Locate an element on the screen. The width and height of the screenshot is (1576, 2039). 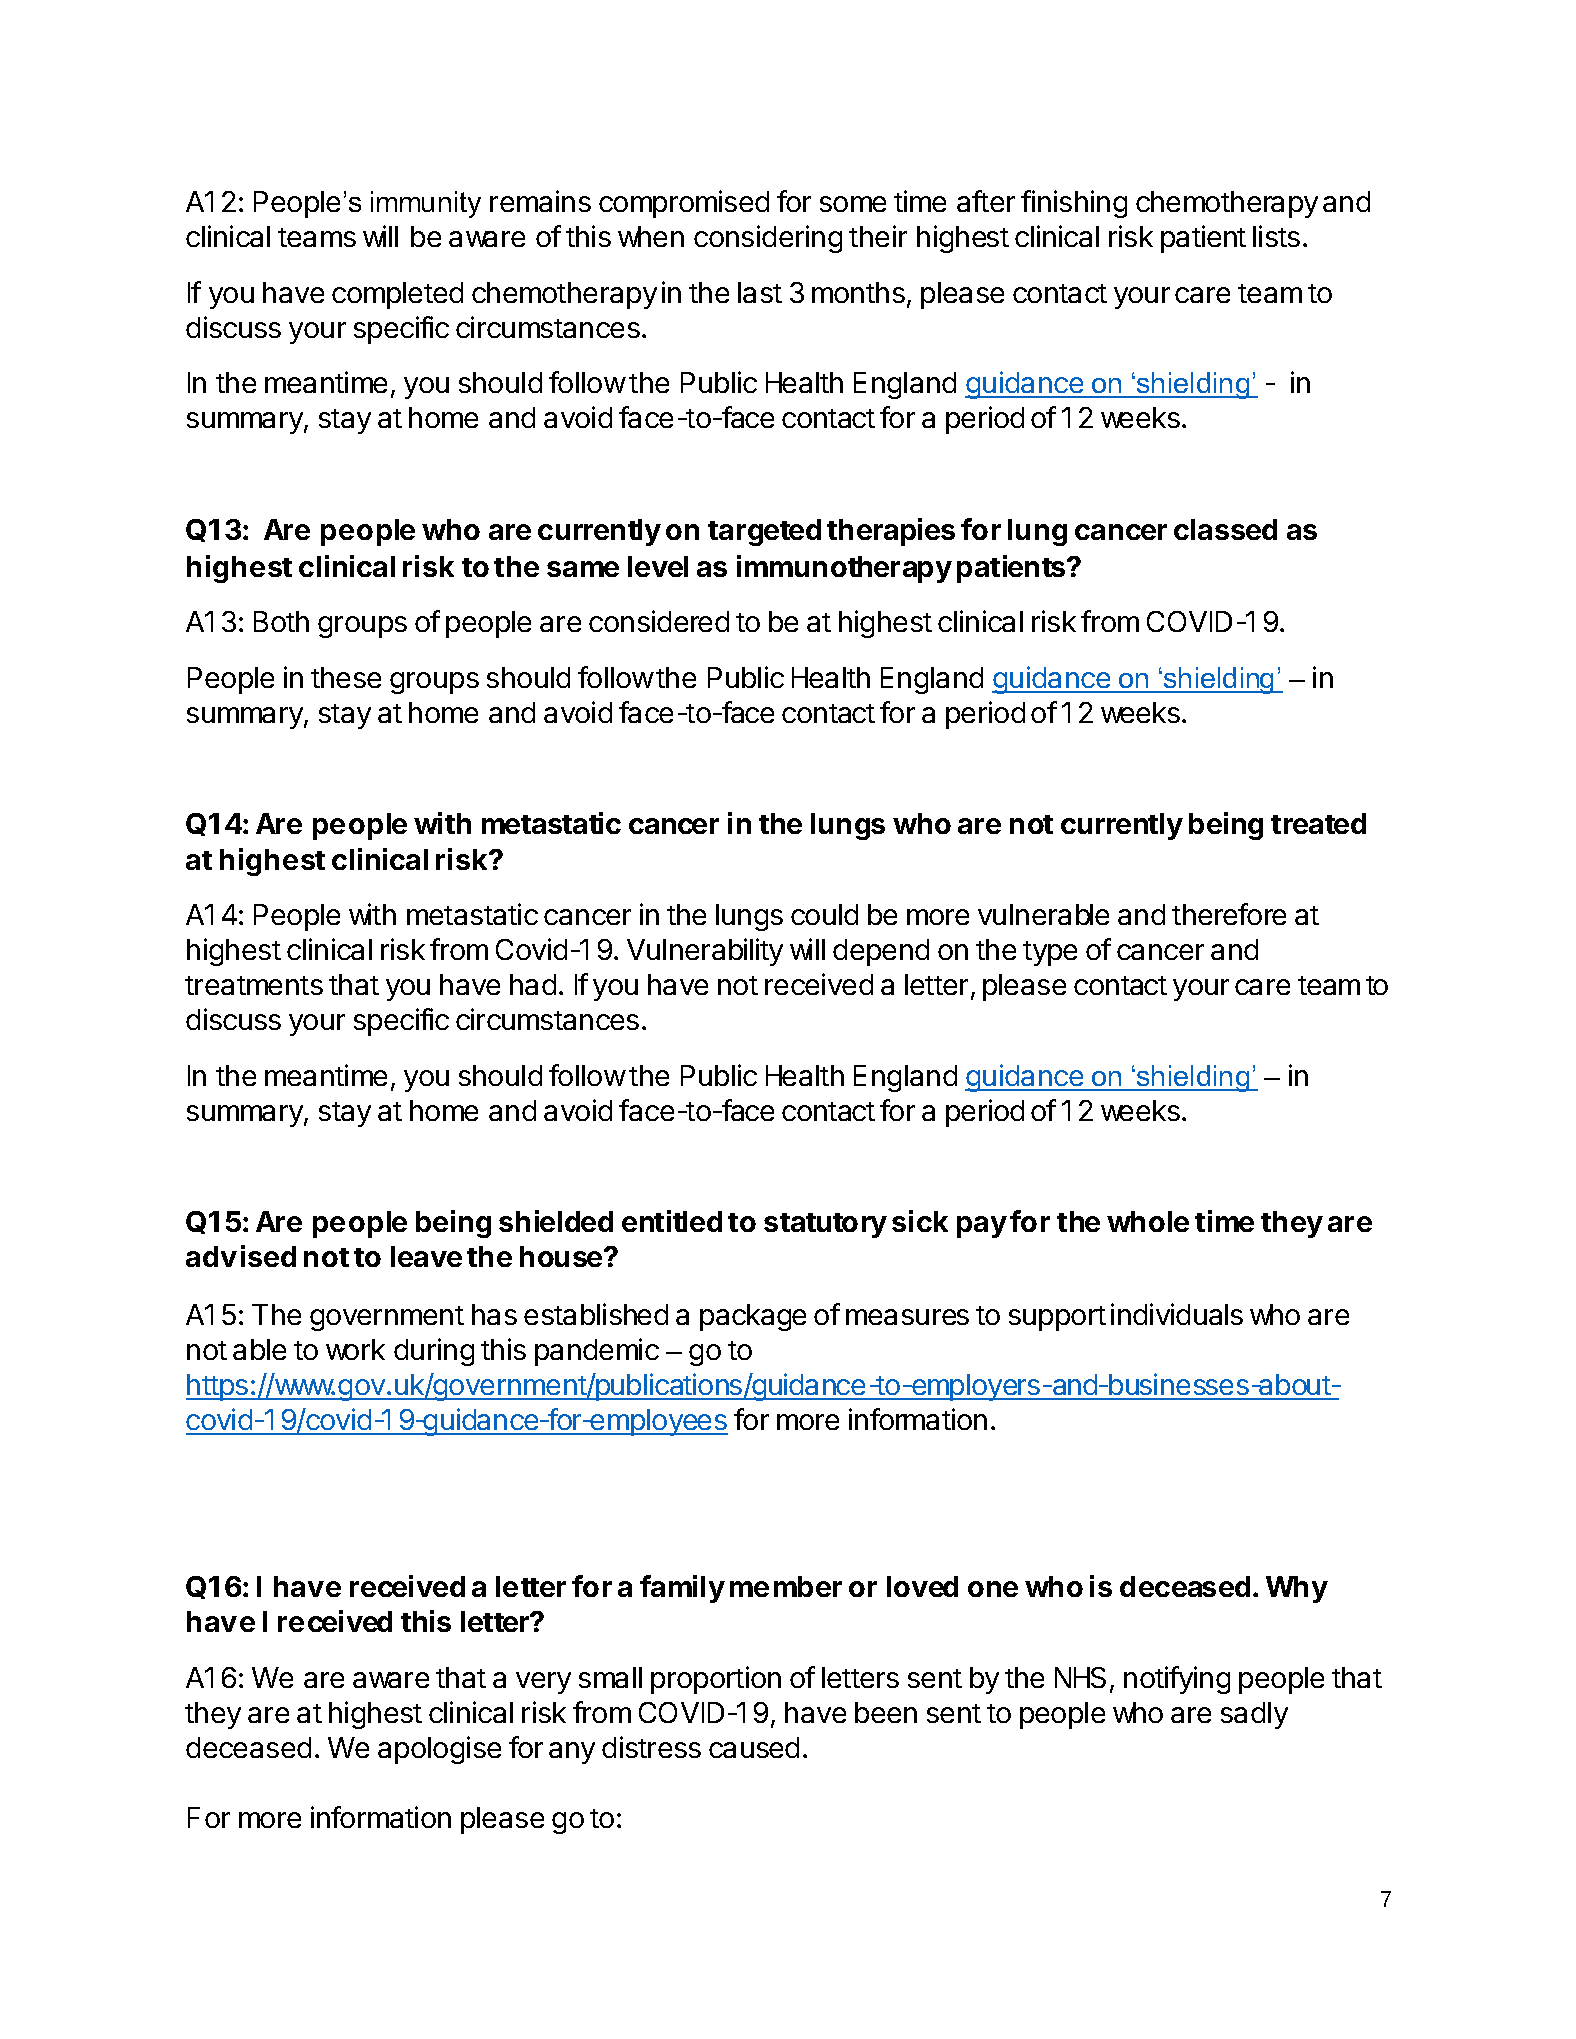
caused is located at coordinates (754, 1747).
